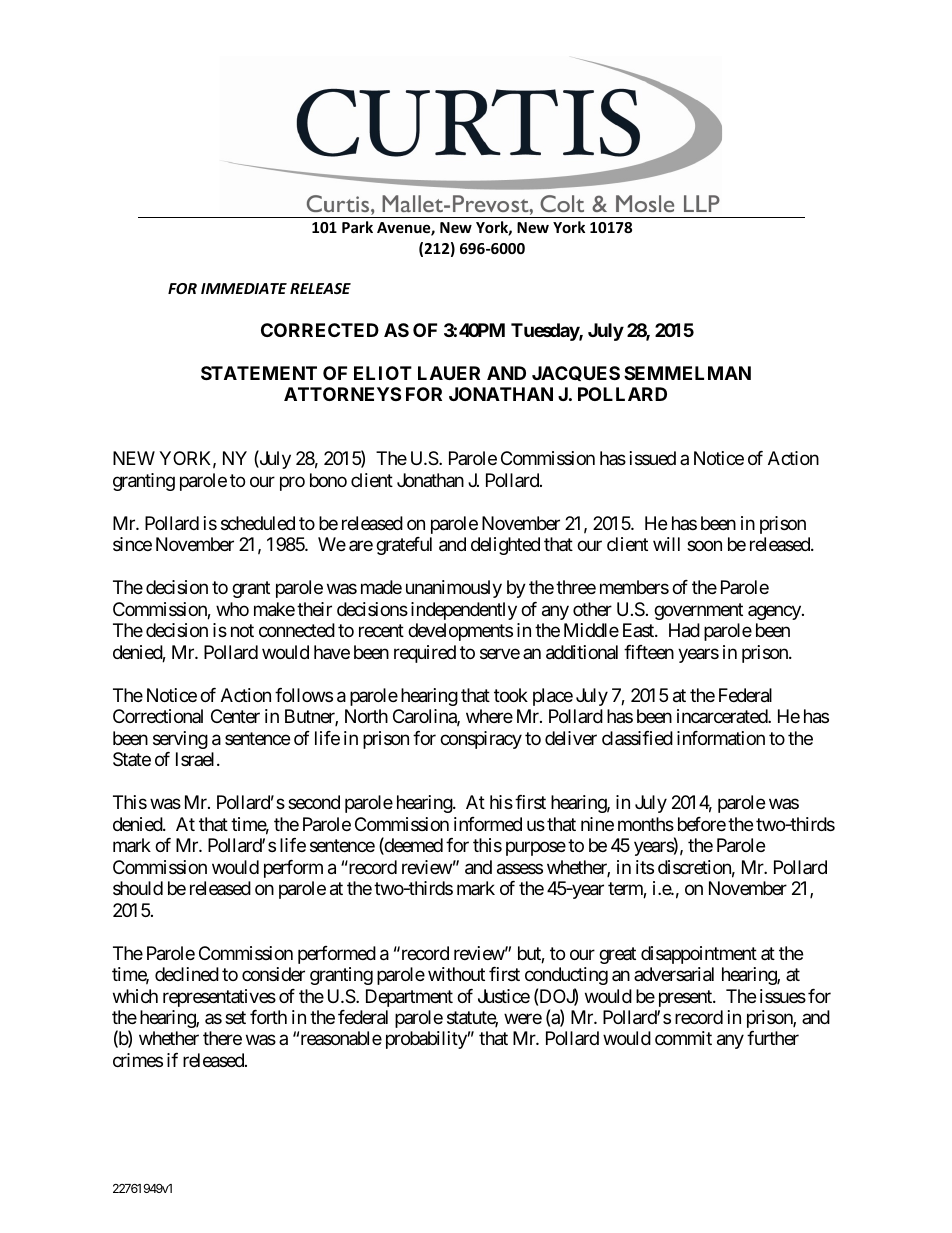  Describe the element at coordinates (180, 740) in the screenshot. I see `serving` at that location.
